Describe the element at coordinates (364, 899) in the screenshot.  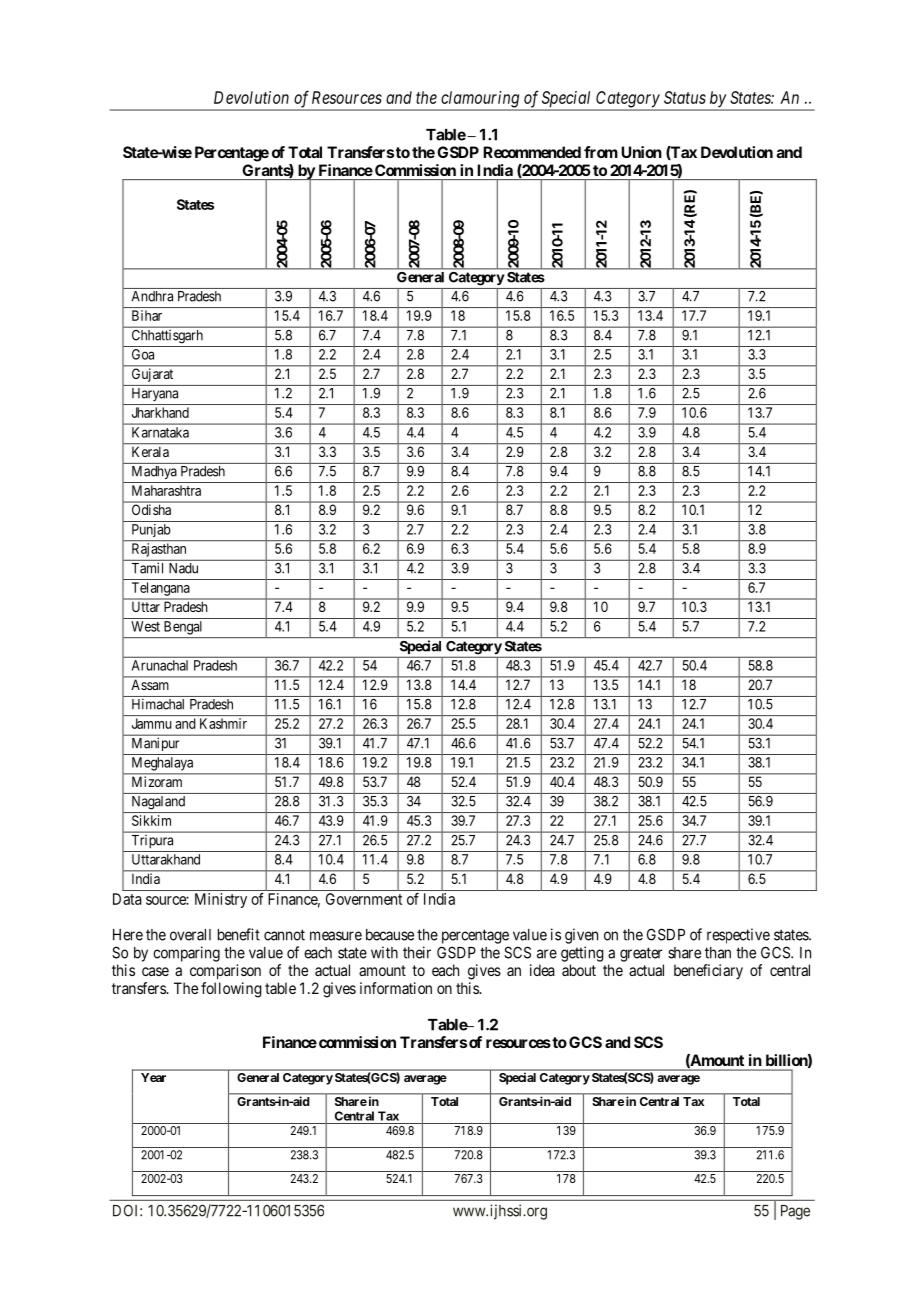
I see `Government` at that location.
